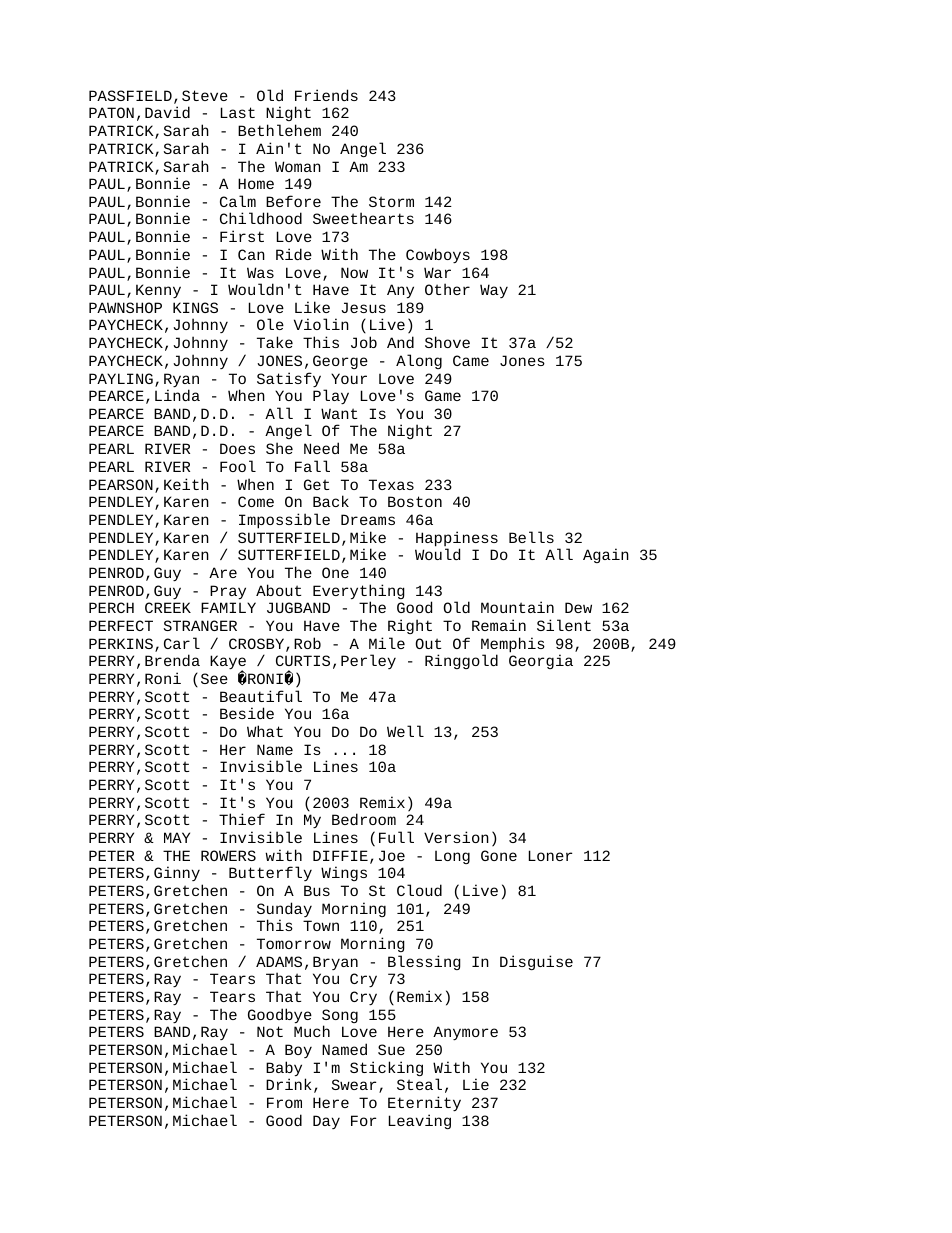  Describe the element at coordinates (354, 1084) in the screenshot. I see `Swear` at that location.
